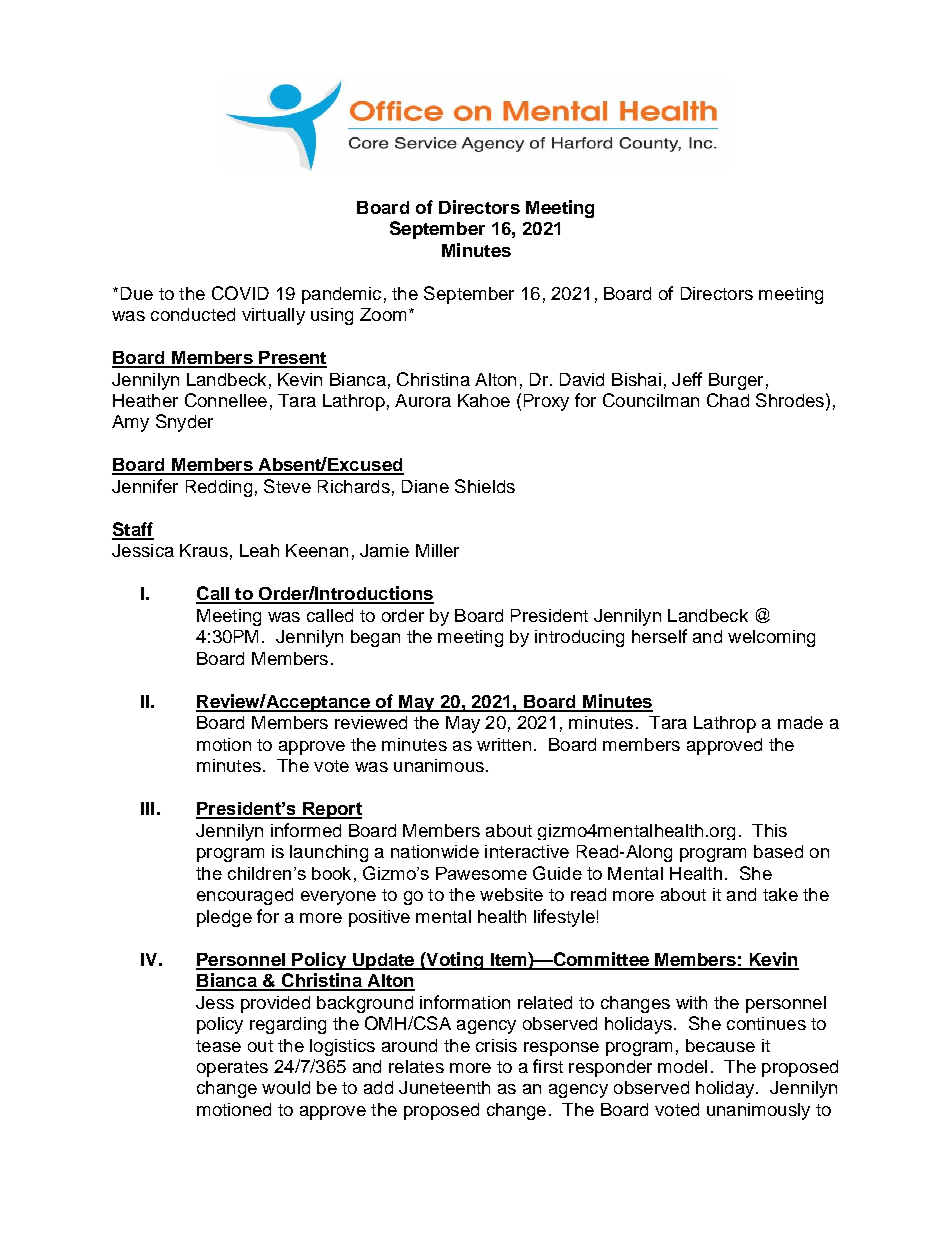 The height and width of the document is (1233, 952). I want to click on Jeff, so click(687, 379).
